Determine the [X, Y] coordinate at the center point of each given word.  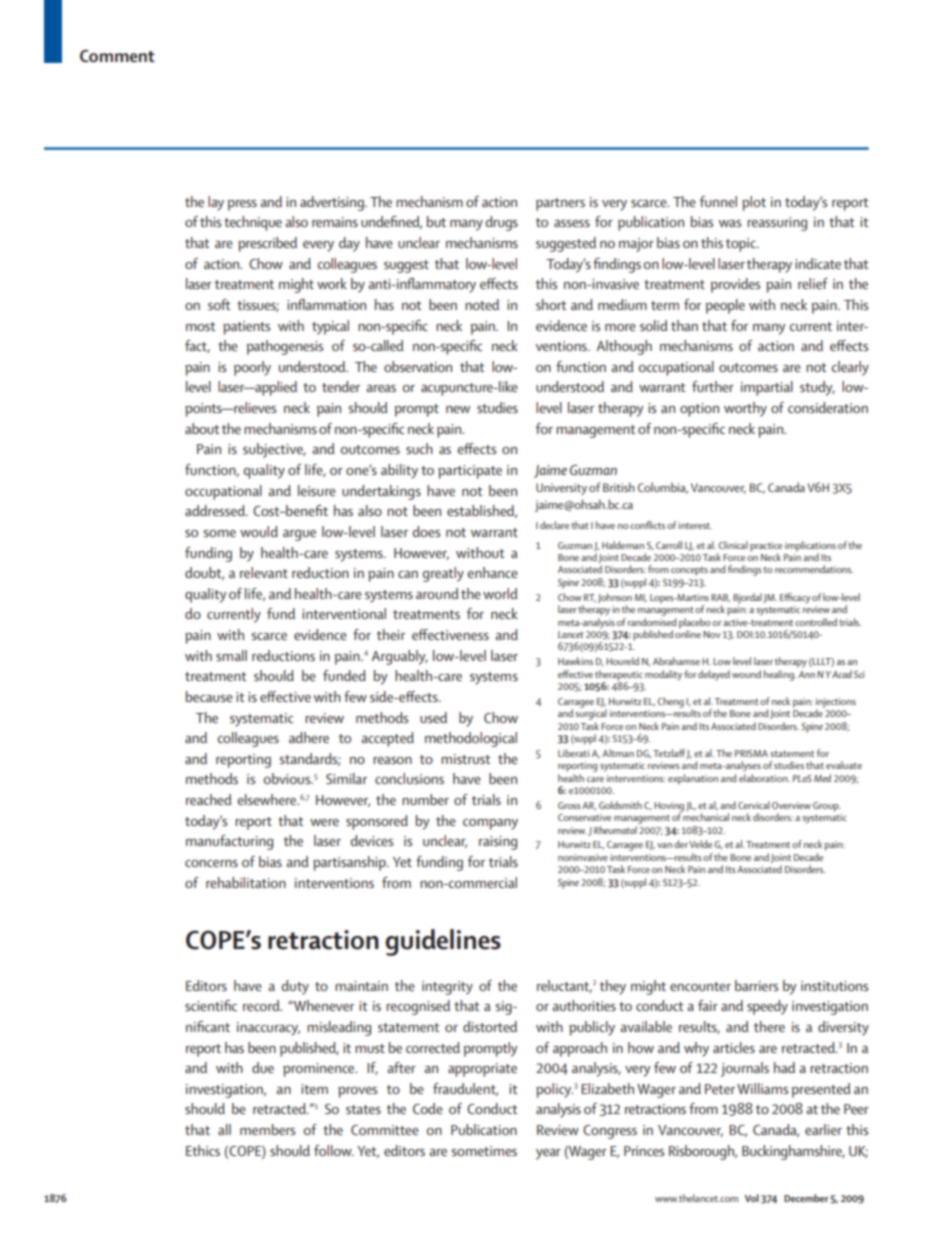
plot [754, 203]
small [231, 655]
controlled [816, 622]
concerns [211, 863]
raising [498, 843]
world [500, 593]
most [200, 326]
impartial [767, 388]
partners [560, 204]
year [548, 1154]
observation [418, 366]
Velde [700, 844]
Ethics [203, 1150]
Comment [117, 56]
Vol [752, 1198]
